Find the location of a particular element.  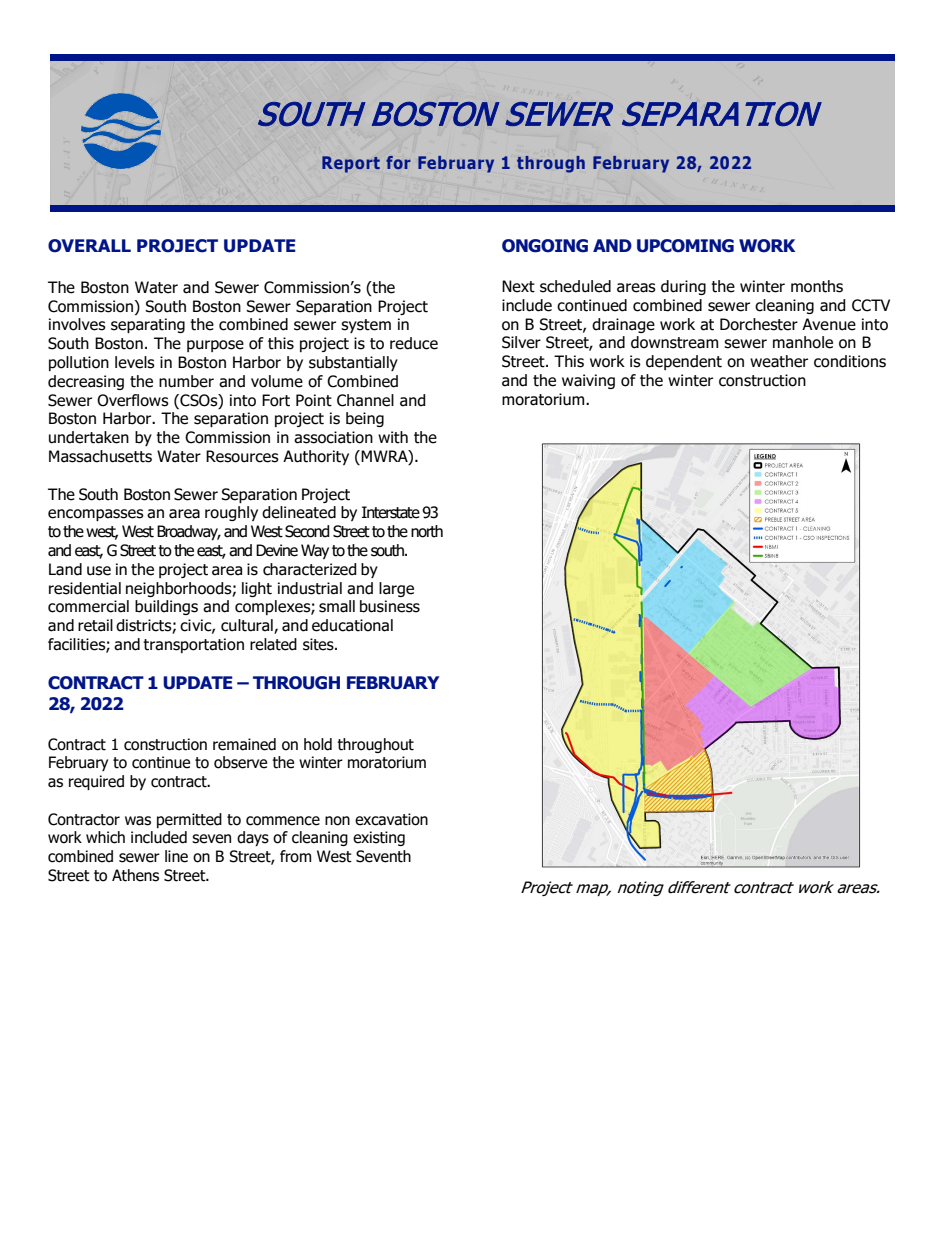

existing is located at coordinates (379, 838).
